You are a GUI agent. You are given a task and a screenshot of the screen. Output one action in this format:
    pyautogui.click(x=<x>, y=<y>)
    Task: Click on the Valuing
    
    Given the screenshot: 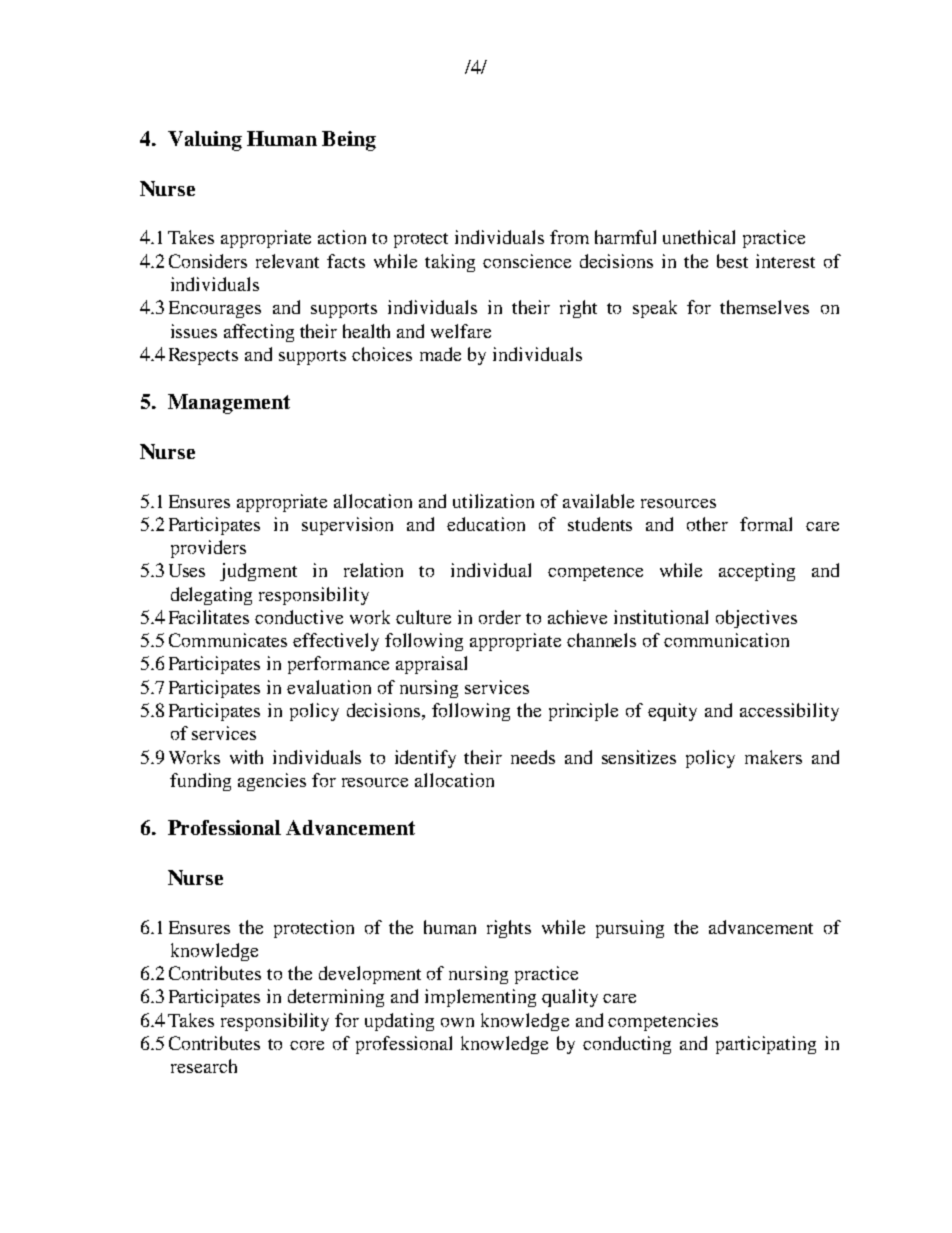 What is the action you would take?
    pyautogui.click(x=205, y=141)
